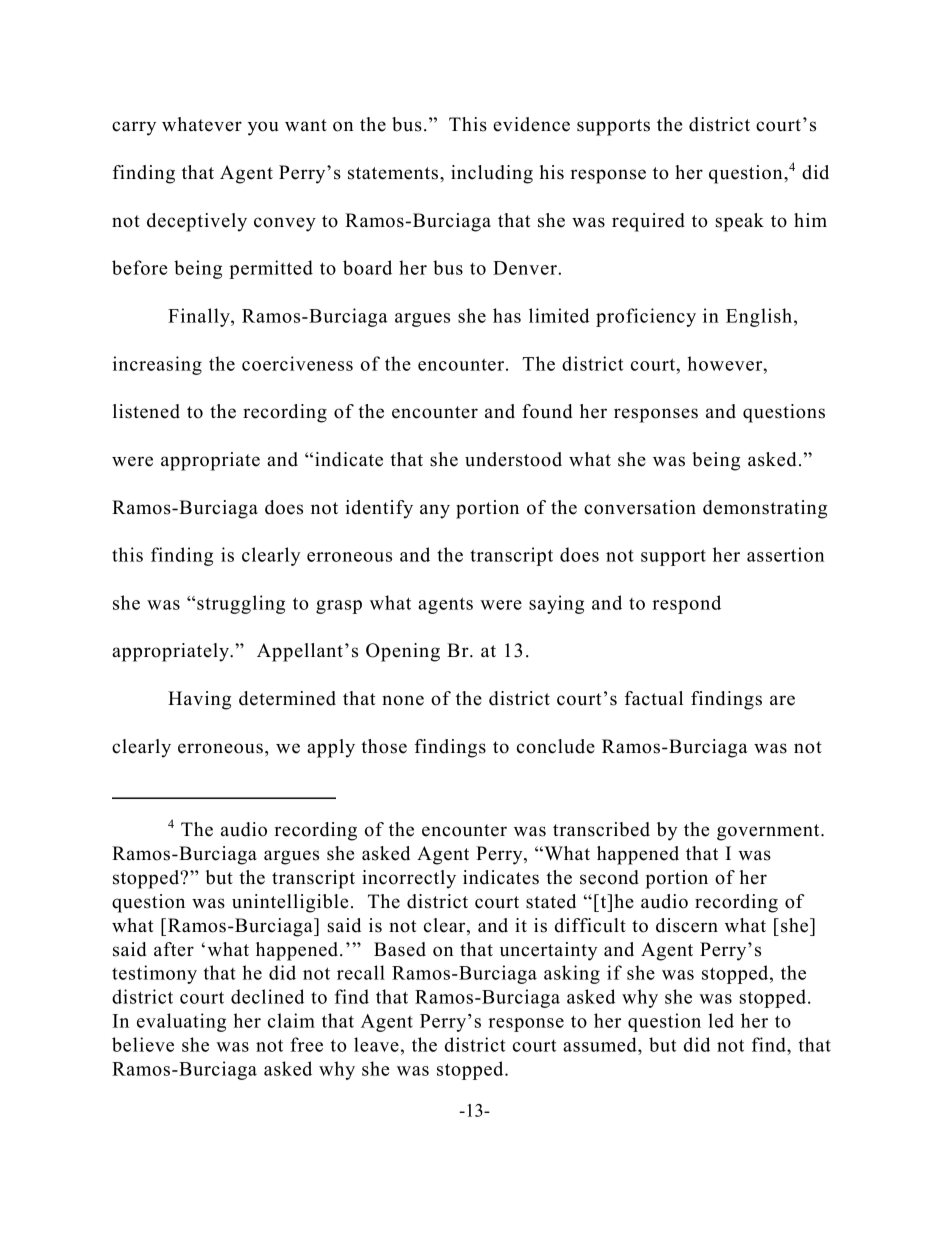  I want to click on conclude, so click(556, 746).
